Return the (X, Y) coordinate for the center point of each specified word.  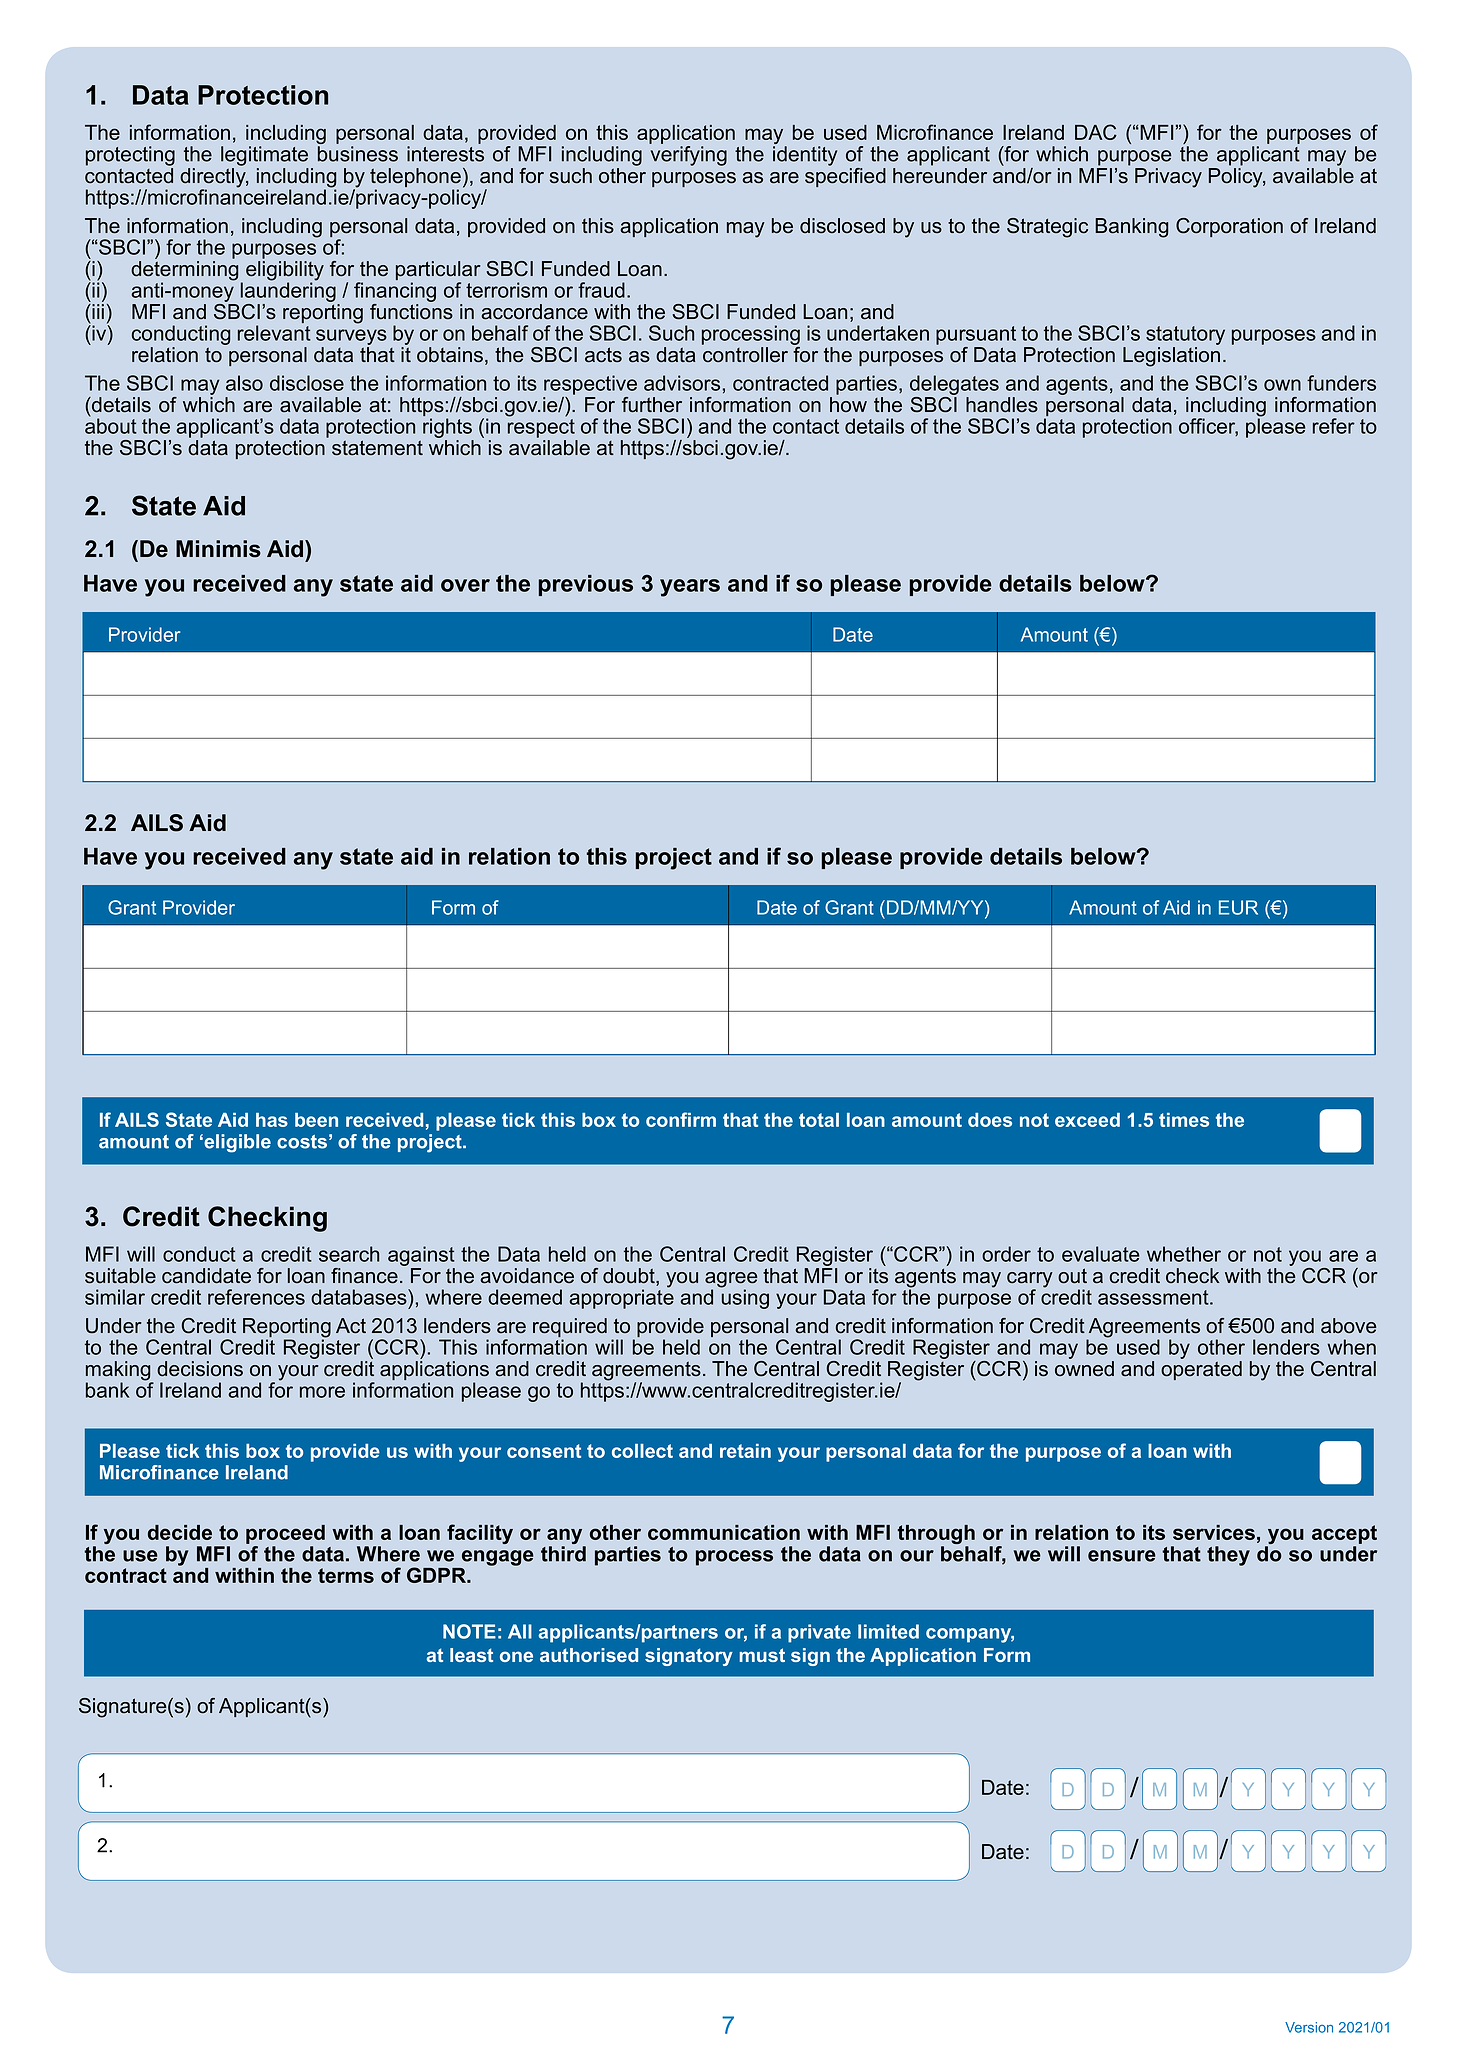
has (272, 1120)
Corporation (1229, 227)
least (471, 1655)
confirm (681, 1119)
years (690, 588)
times (1184, 1120)
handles (1002, 405)
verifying (689, 156)
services (1214, 1532)
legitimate (264, 156)
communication (724, 1532)
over (465, 585)
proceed (285, 1534)
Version (1309, 2027)
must (762, 1655)
